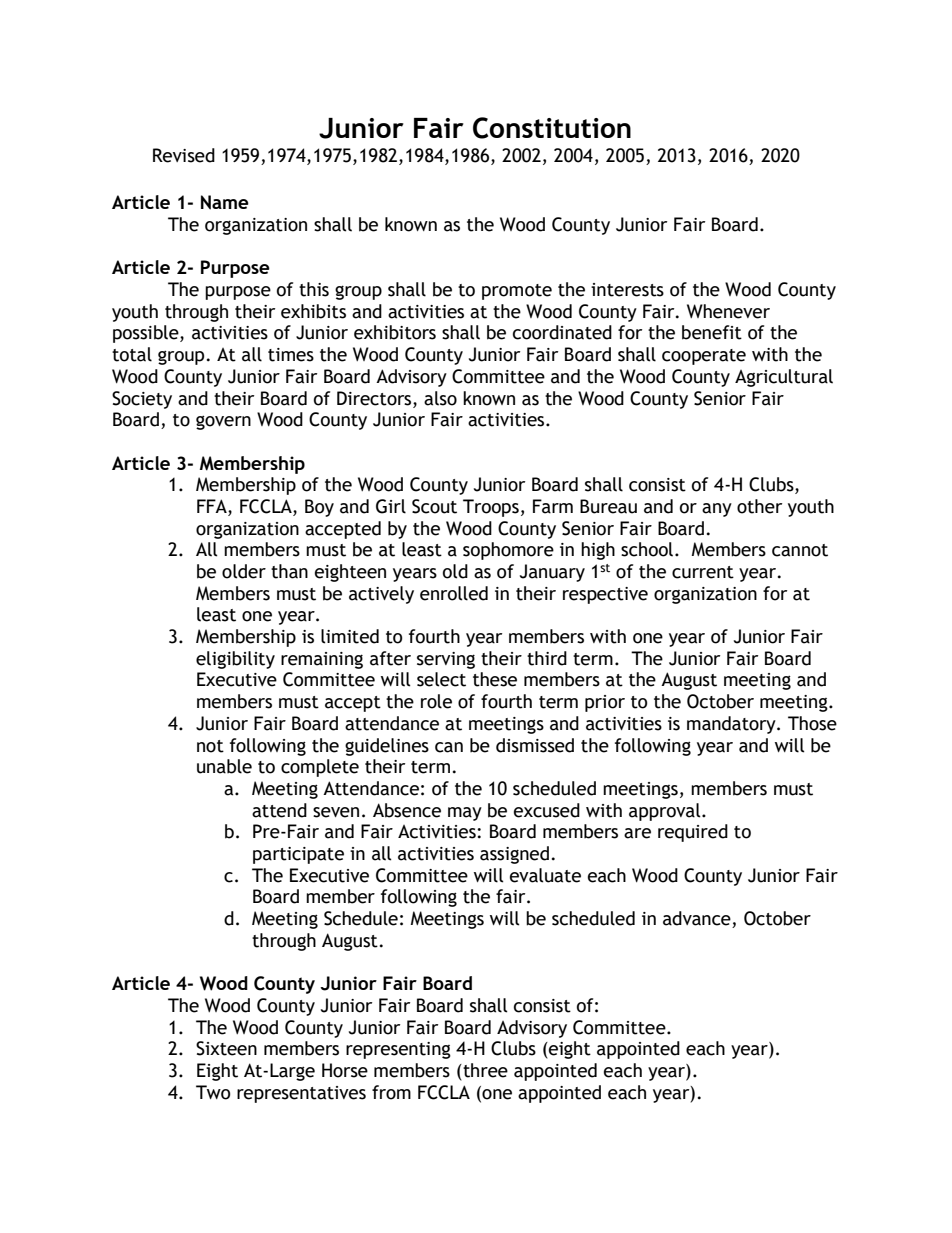 The height and width of the screenshot is (1233, 952). What do you see at coordinates (759, 506) in the screenshot?
I see `other` at bounding box center [759, 506].
